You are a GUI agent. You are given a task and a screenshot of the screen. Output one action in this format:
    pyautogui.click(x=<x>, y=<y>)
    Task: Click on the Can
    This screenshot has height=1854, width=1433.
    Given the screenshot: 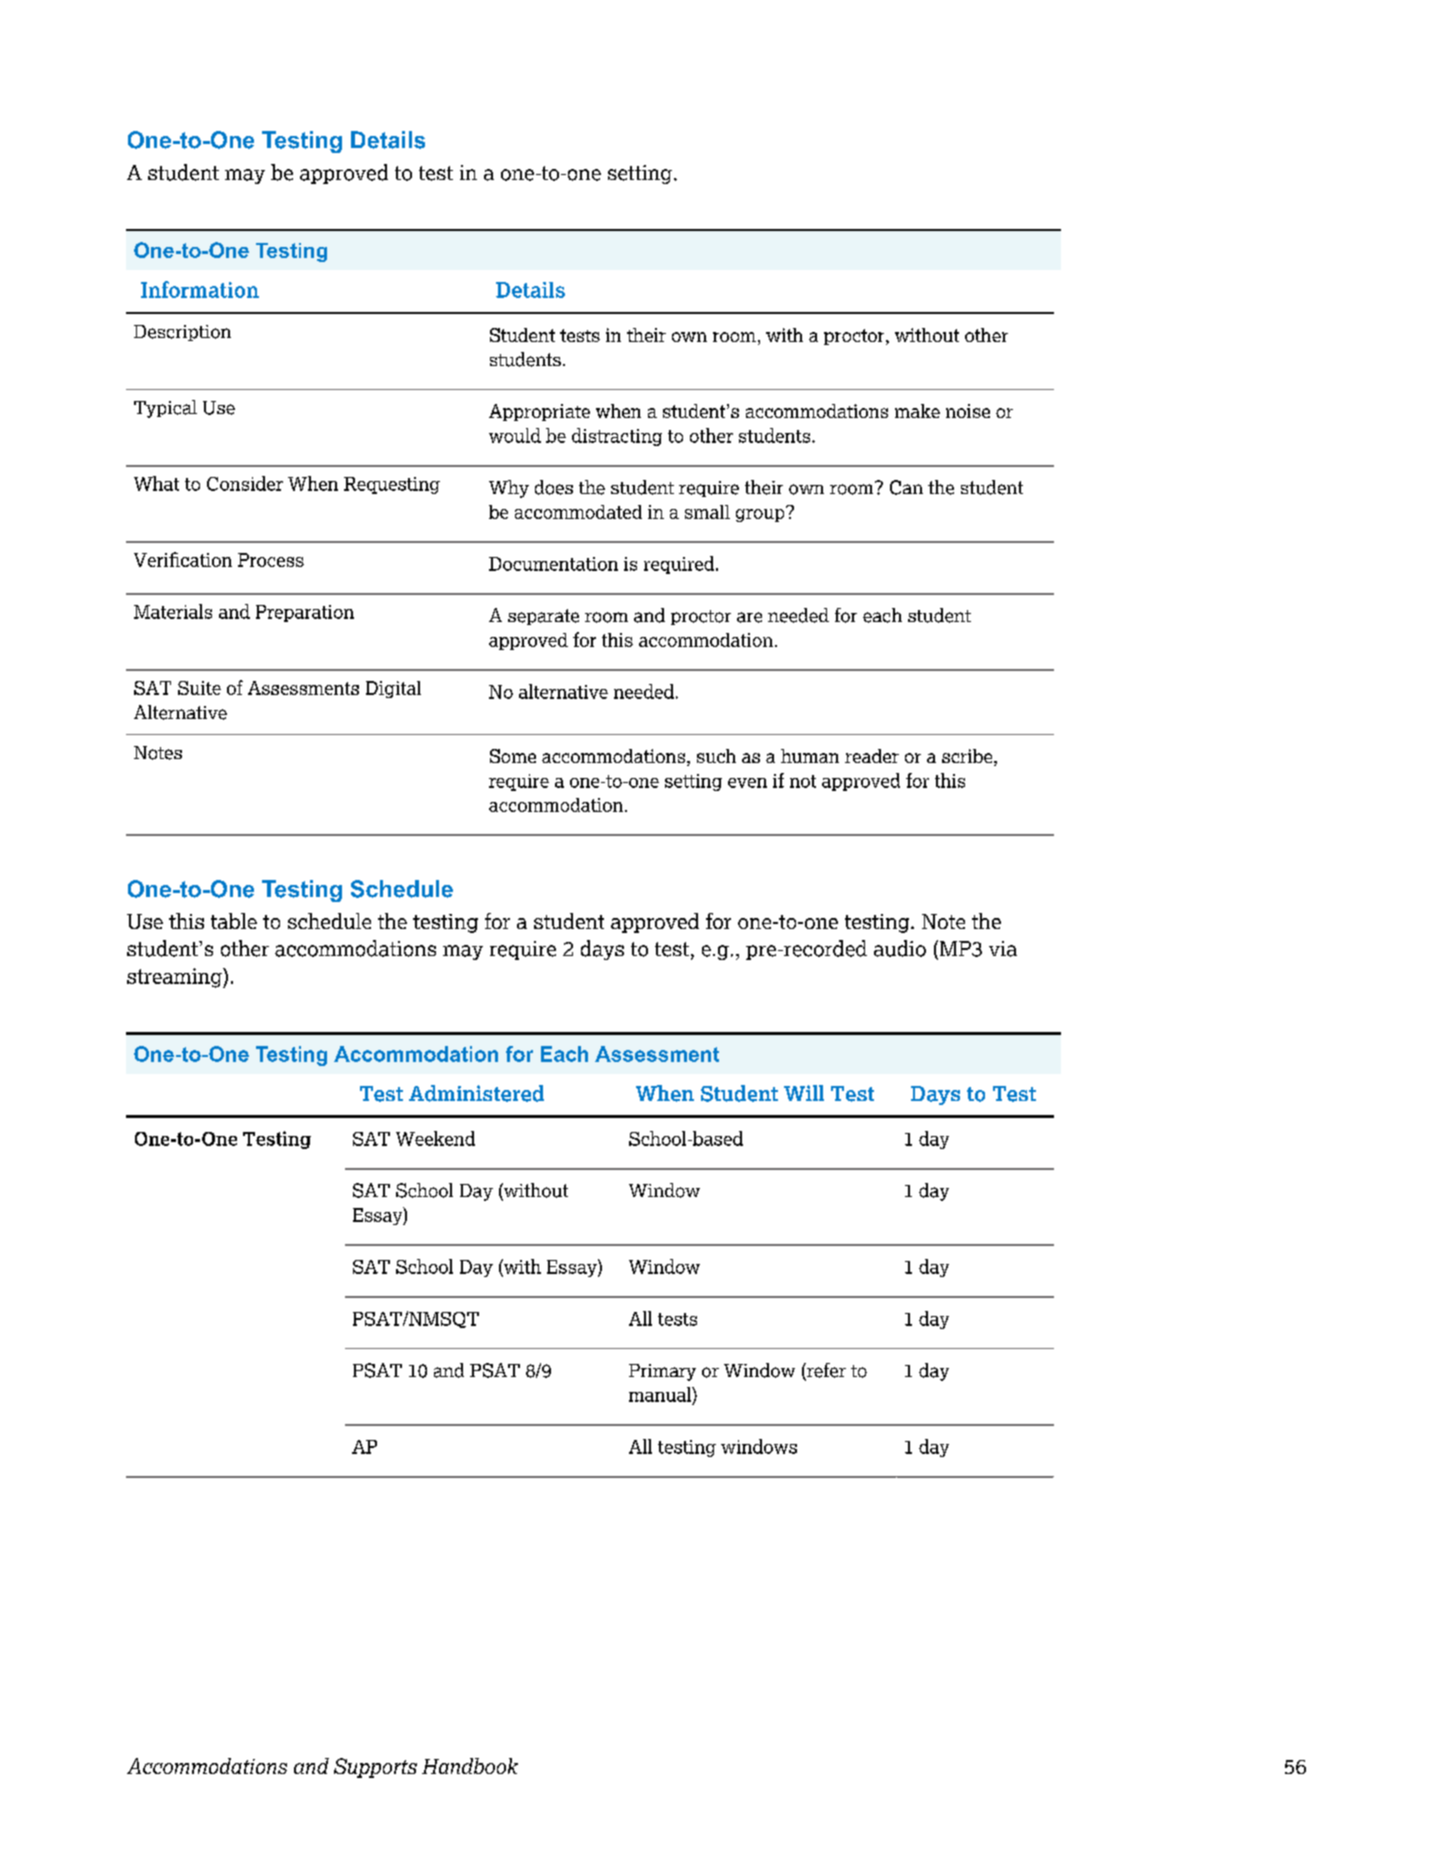 What is the action you would take?
    pyautogui.click(x=906, y=487)
